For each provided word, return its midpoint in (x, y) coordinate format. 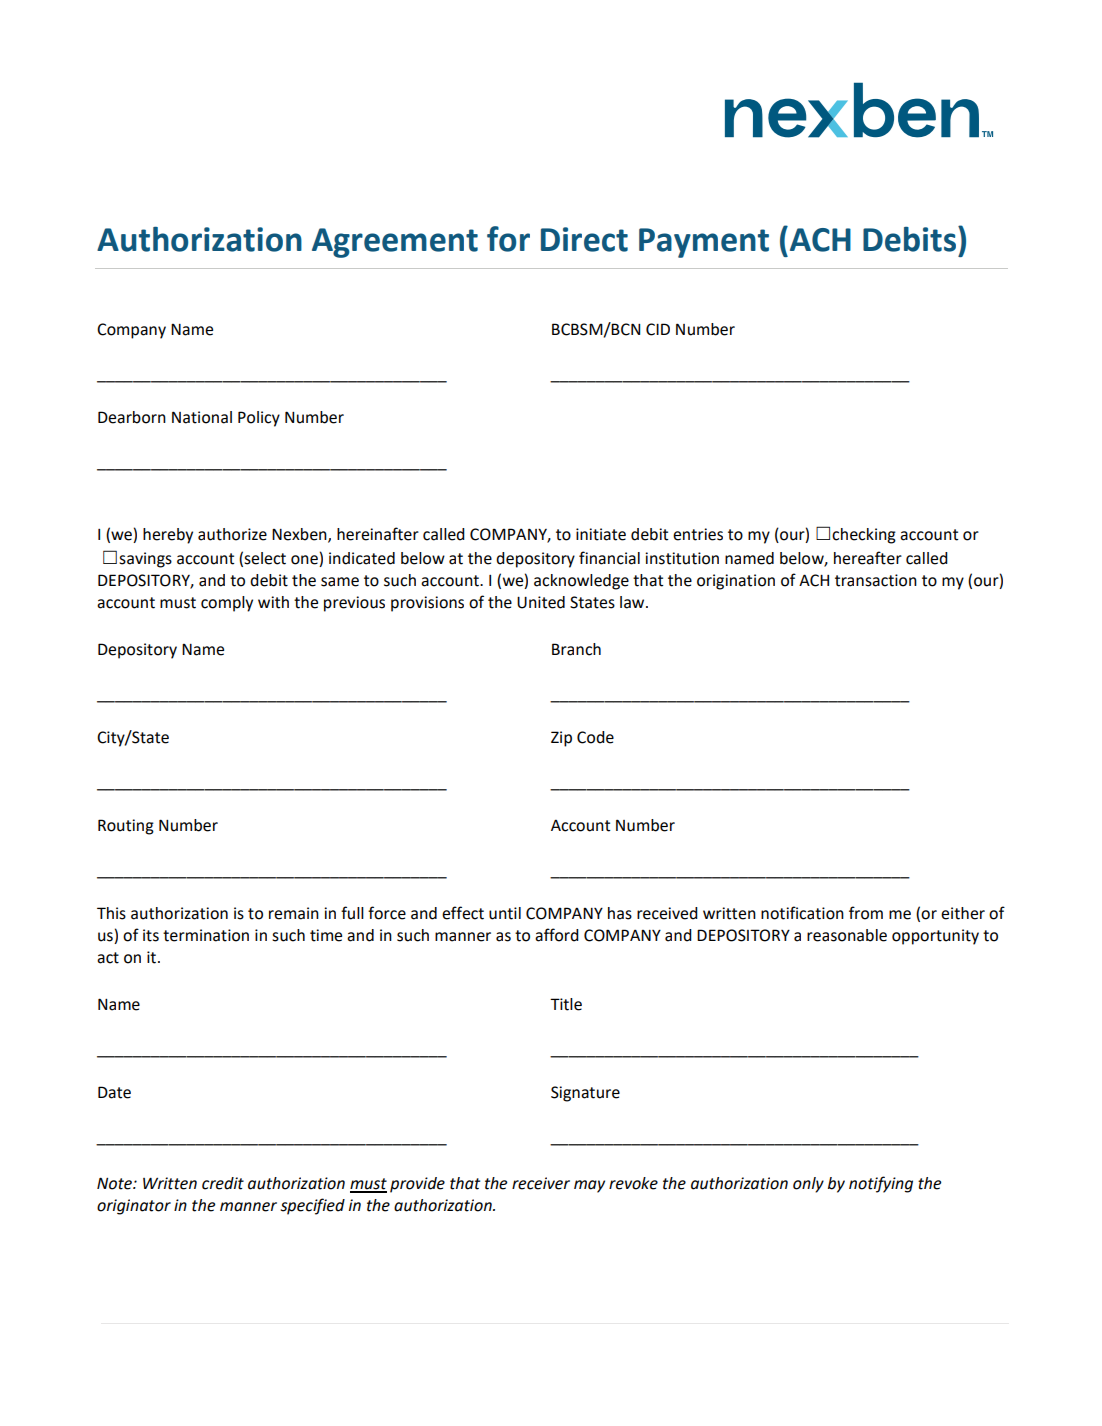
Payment (704, 243)
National (202, 417)
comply (227, 604)
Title (566, 1004)
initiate (601, 534)
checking (864, 536)
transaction (876, 580)
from (866, 913)
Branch (576, 649)
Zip (561, 739)
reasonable (847, 935)
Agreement (395, 243)
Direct (584, 239)
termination (206, 935)
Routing (126, 827)
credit (223, 1183)
